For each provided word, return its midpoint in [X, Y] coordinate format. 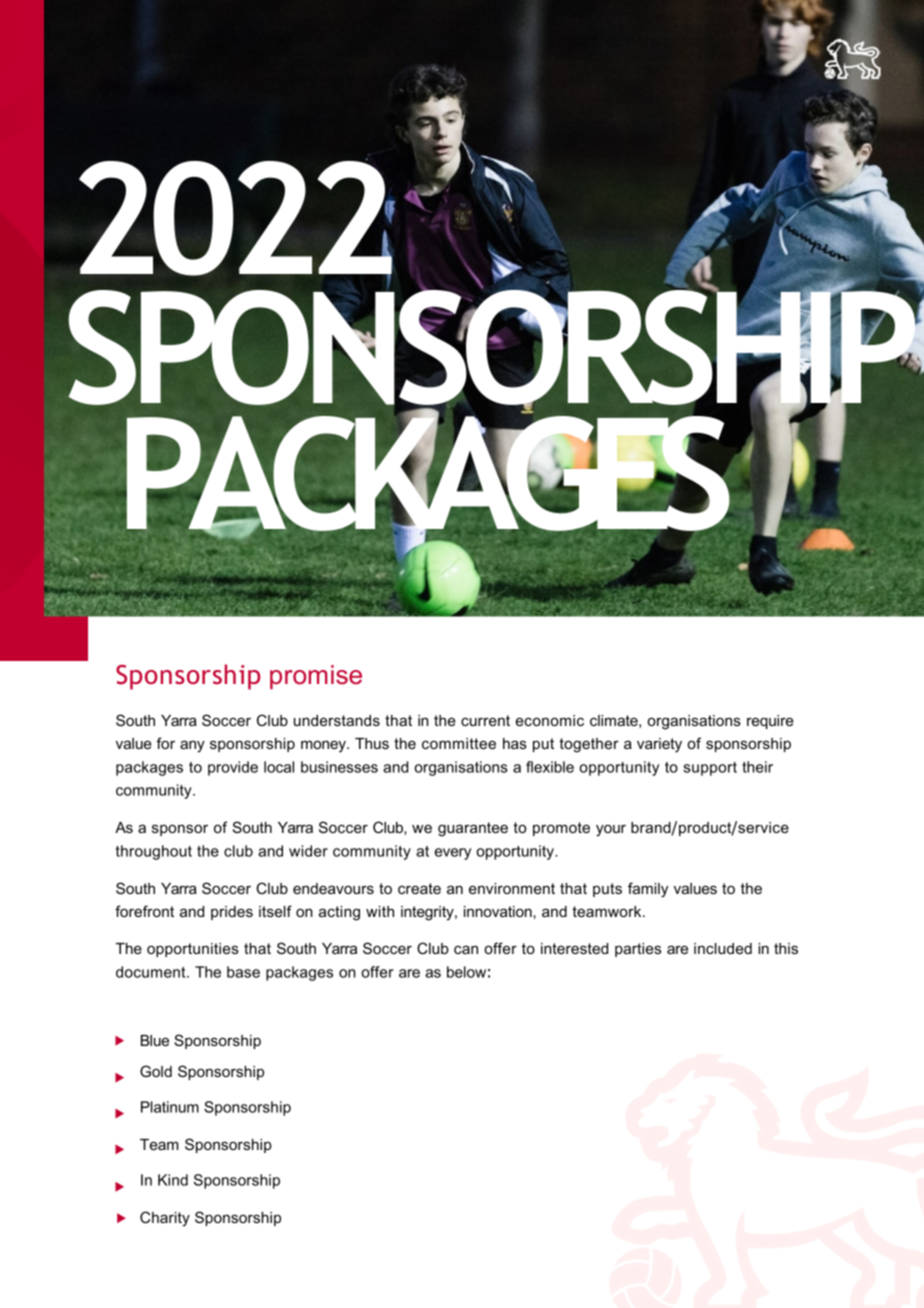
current [485, 720]
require [770, 722]
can [466, 949]
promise [316, 677]
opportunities [193, 950]
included [723, 948]
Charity [165, 1219]
